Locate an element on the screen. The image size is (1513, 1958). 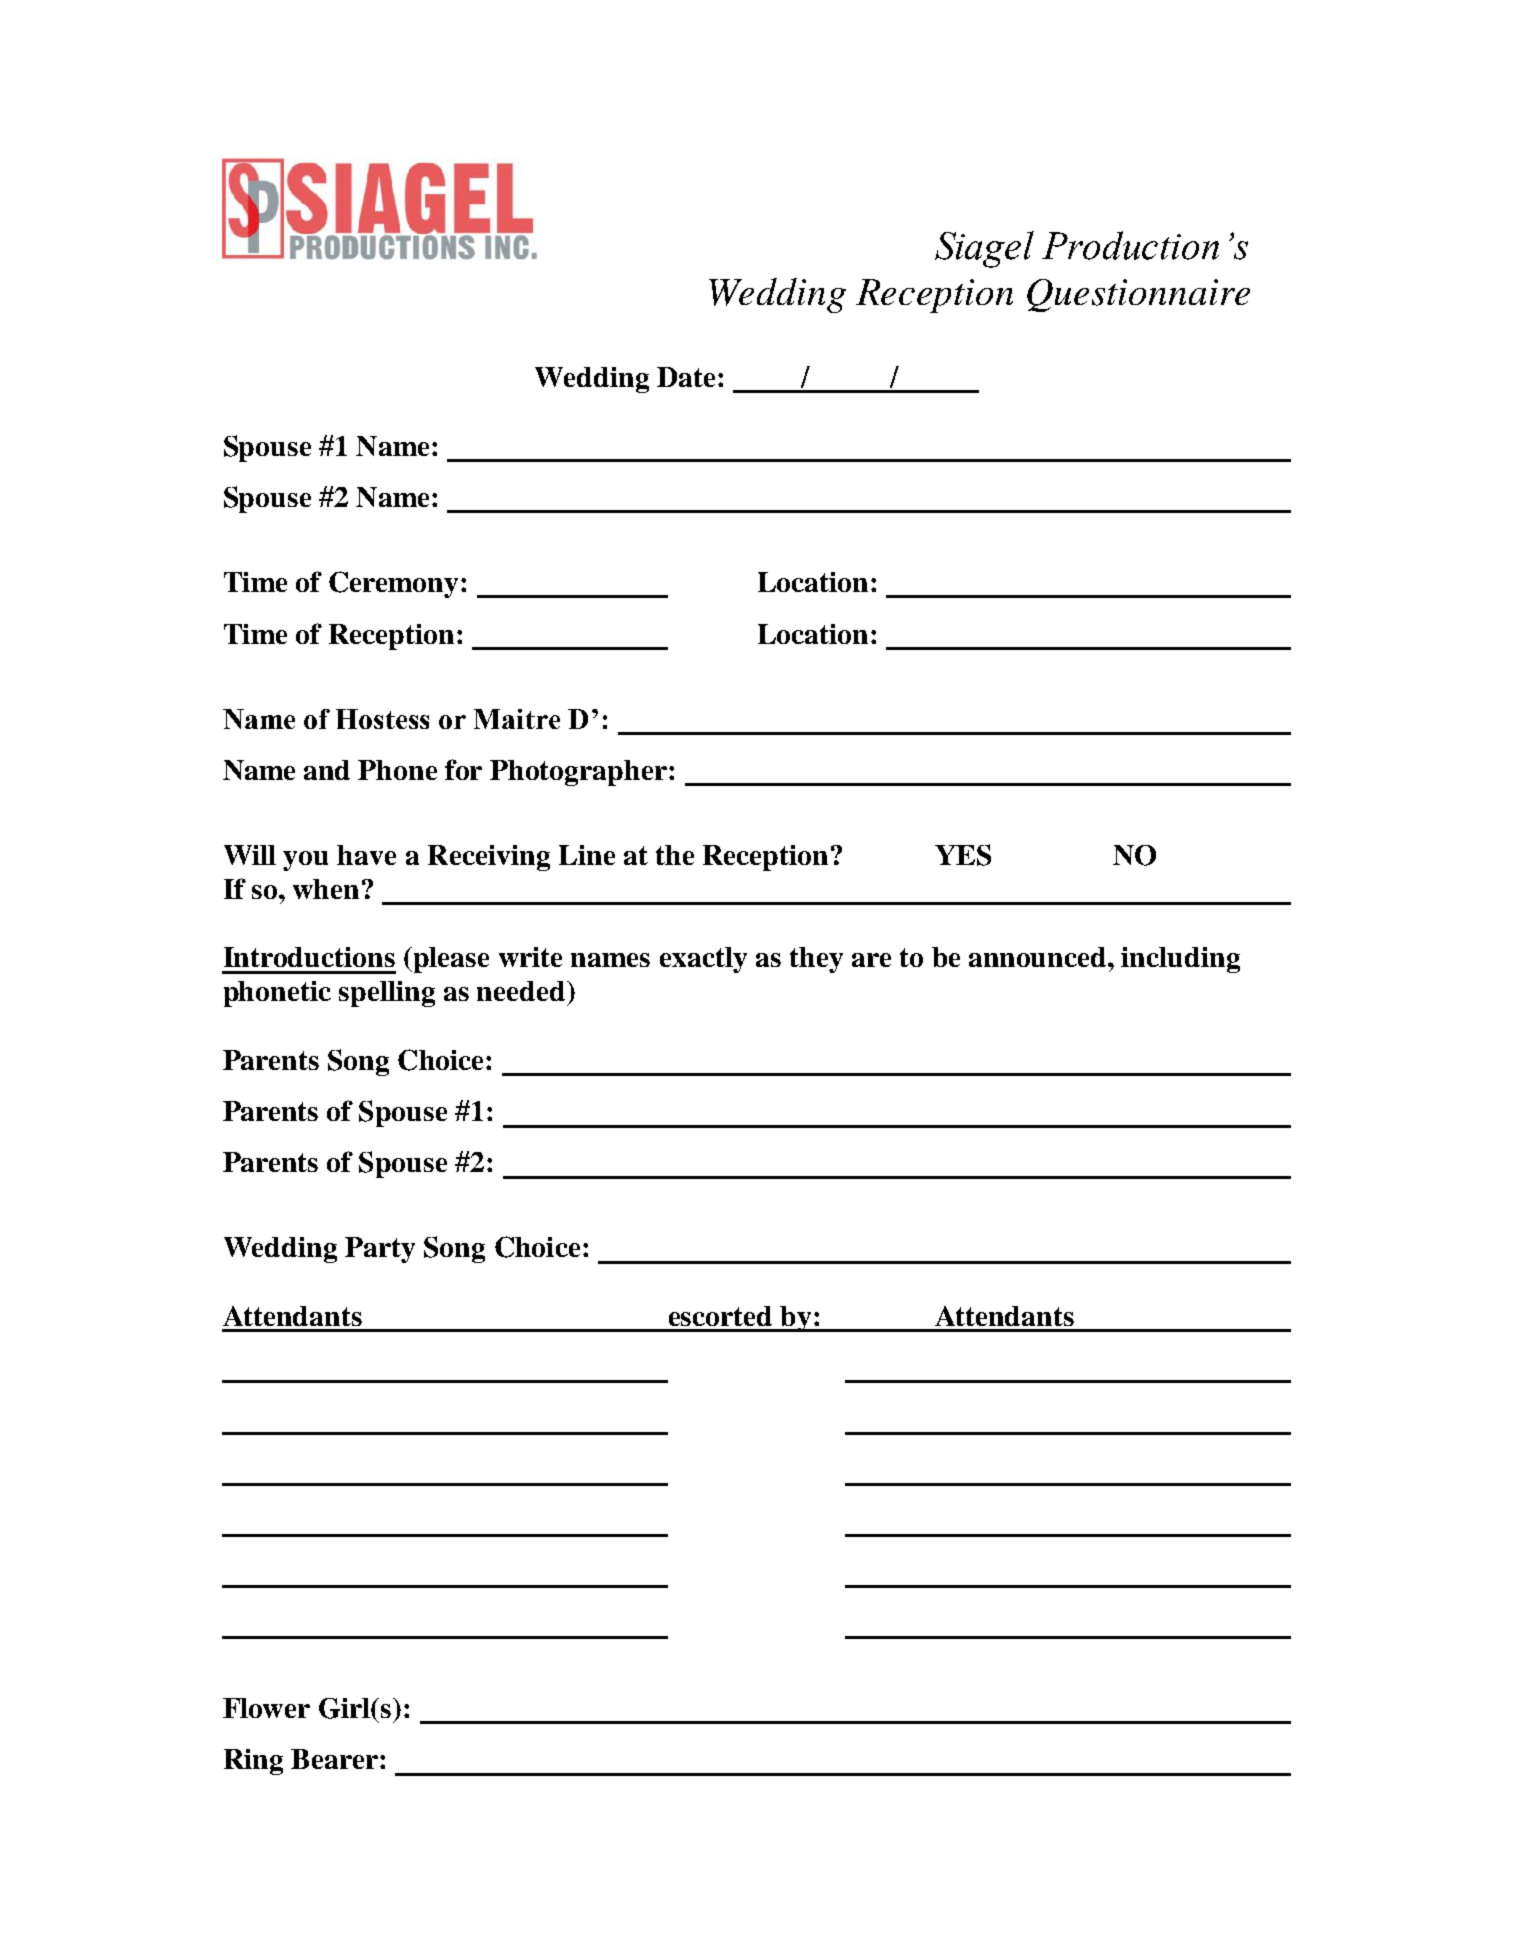
needed is located at coordinates (522, 991).
